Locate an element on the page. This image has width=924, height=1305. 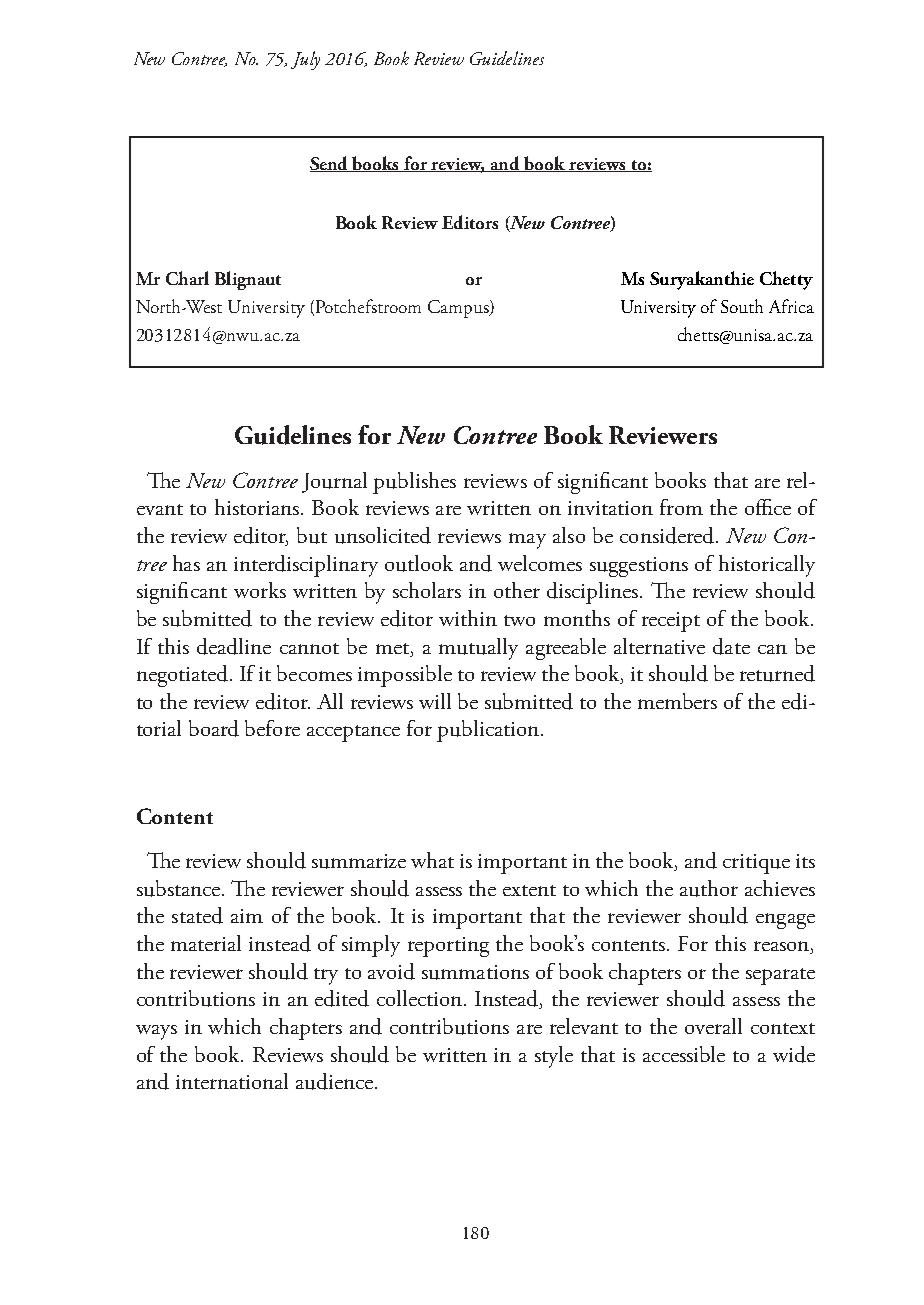
date is located at coordinates (731, 646).
